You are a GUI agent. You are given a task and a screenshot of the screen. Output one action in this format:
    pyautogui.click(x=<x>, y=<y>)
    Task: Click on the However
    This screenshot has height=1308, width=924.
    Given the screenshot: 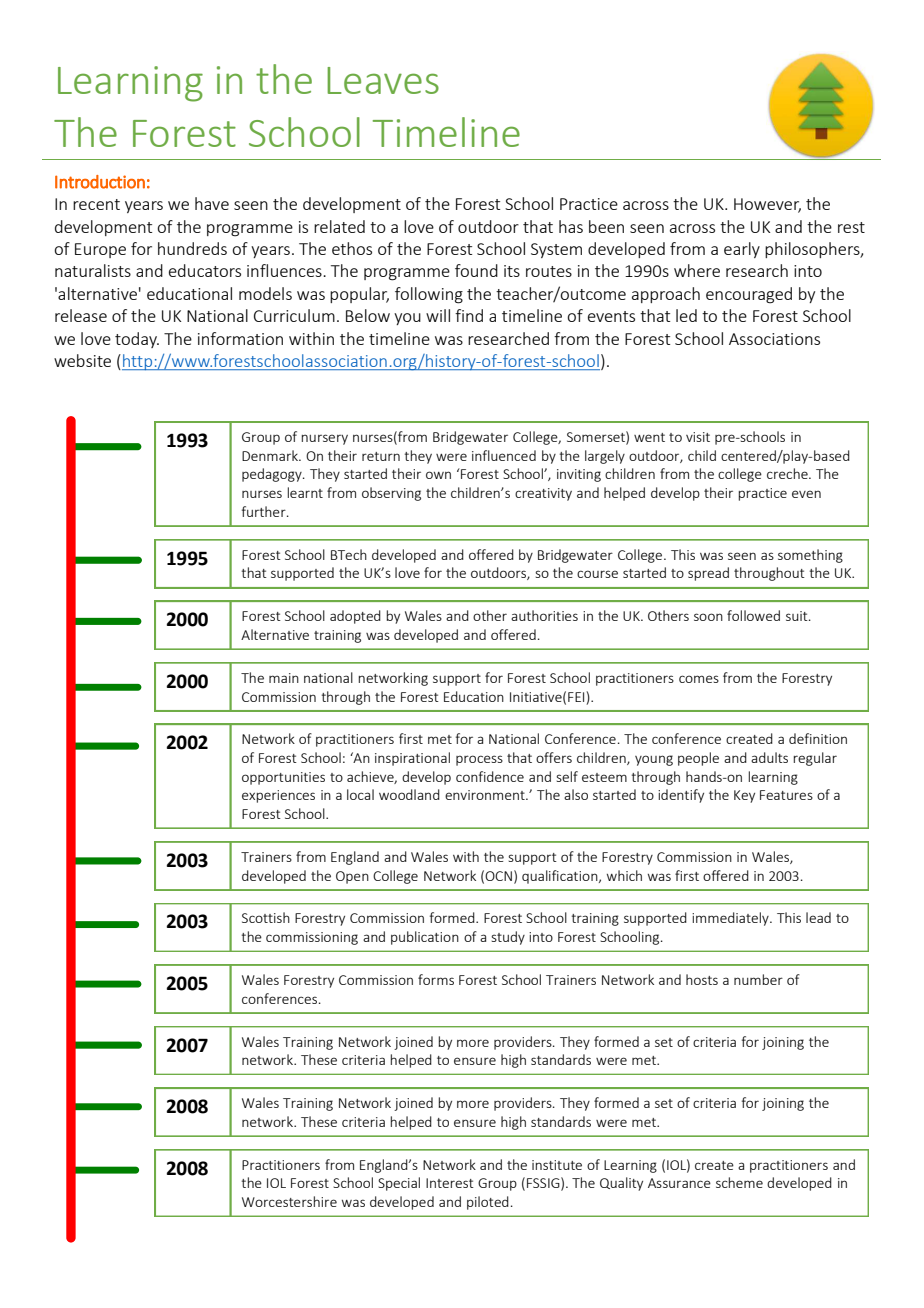 What is the action you would take?
    pyautogui.click(x=767, y=205)
